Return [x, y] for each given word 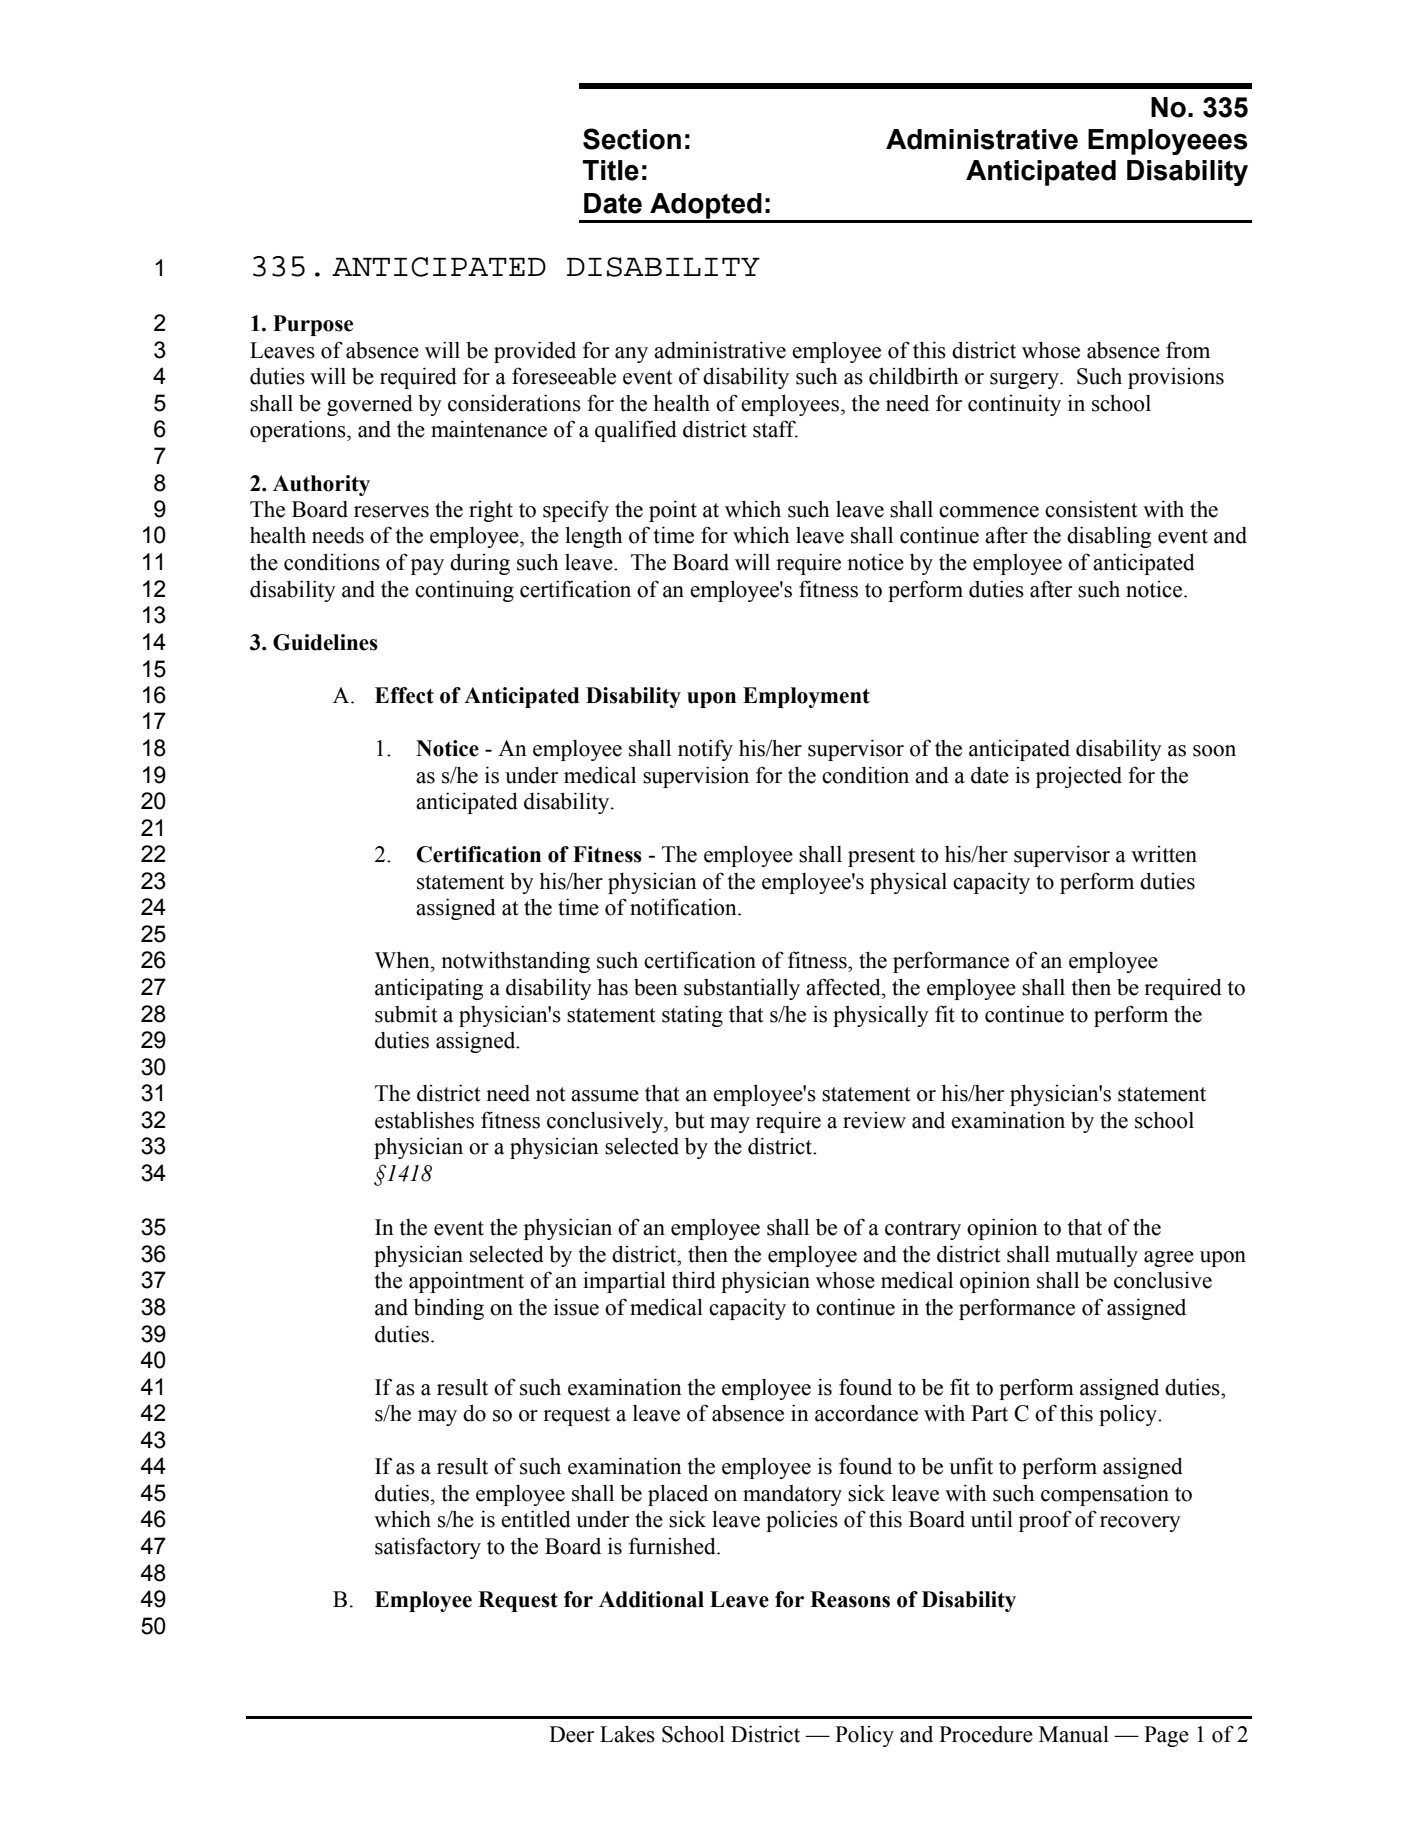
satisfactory [428, 1548]
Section [632, 139]
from [1188, 350]
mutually [1097, 1256]
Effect [404, 695]
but [690, 1120]
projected [1079, 777]
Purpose [313, 325]
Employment [806, 697]
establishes [424, 1120]
